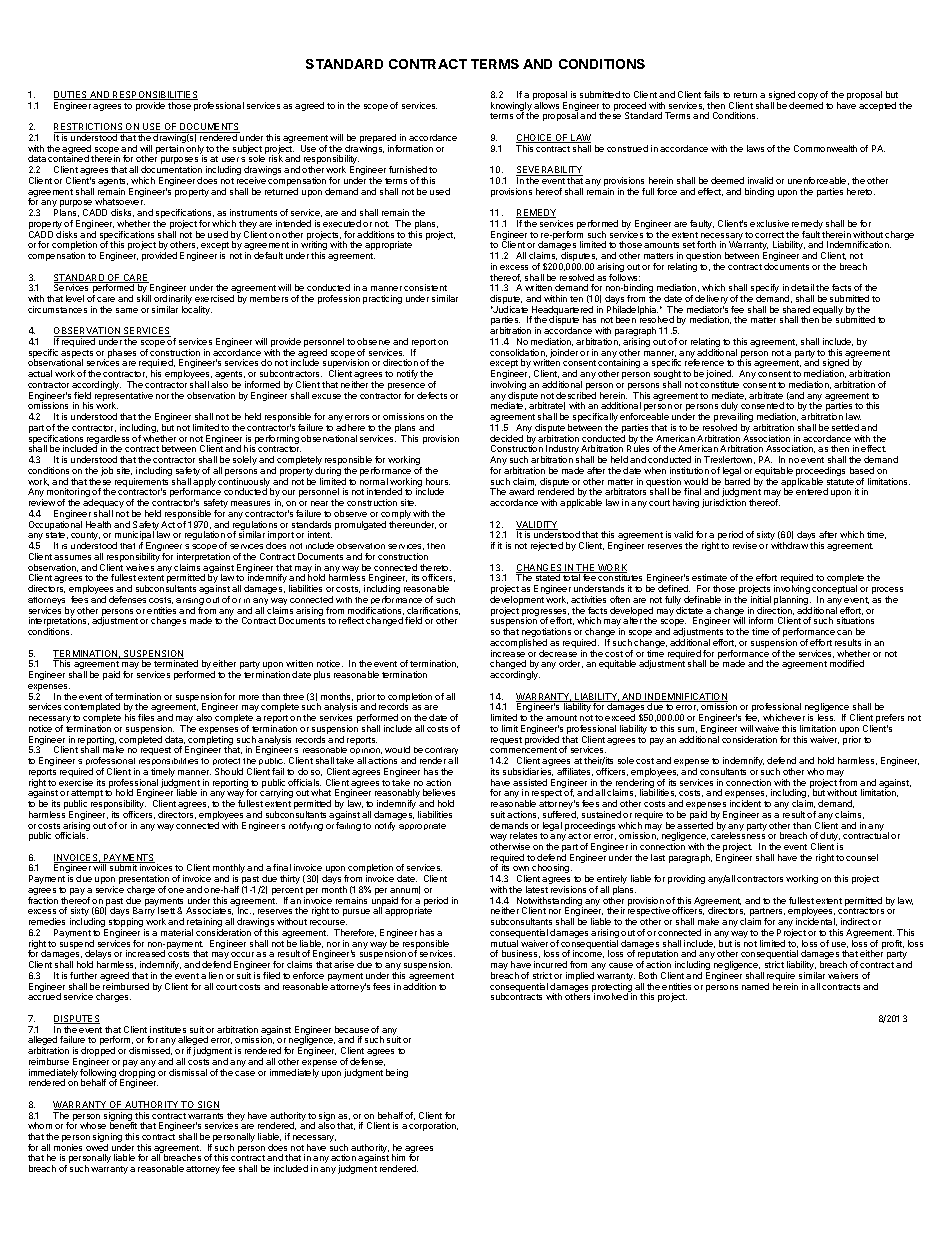 The height and width of the screenshot is (1233, 952). What do you see at coordinates (123, 1125) in the screenshot?
I see `benefit` at bounding box center [123, 1125].
